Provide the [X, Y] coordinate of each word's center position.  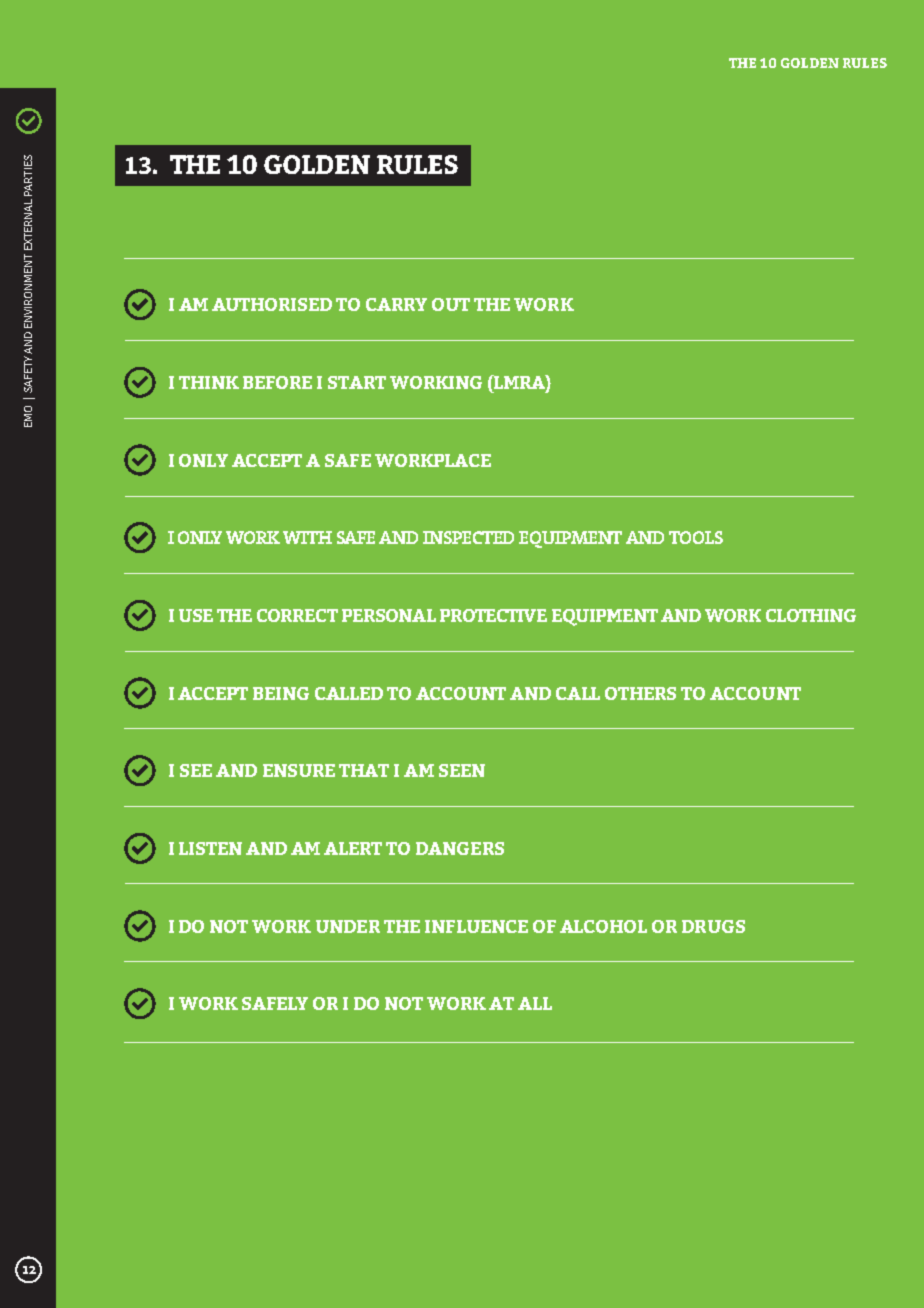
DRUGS [713, 926]
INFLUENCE [476, 926]
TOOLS [696, 537]
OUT [451, 304]
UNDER [348, 926]
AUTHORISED [272, 304]
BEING [281, 693]
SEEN [462, 770]
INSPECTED [468, 537]
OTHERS [640, 693]
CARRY [396, 304]
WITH [307, 537]
